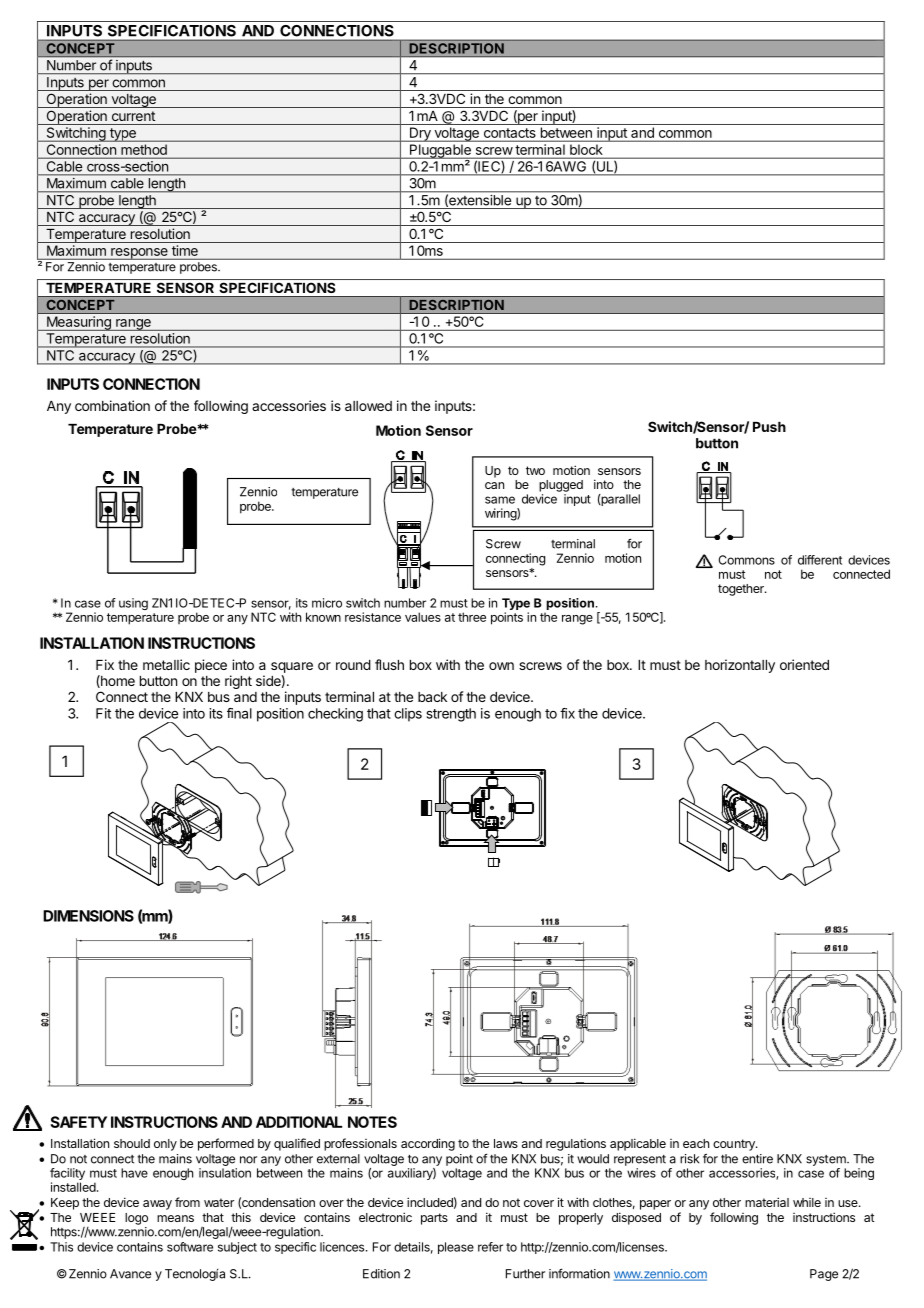 The height and width of the image is (1308, 924). Describe the element at coordinates (740, 666) in the image. I see `horizontally` at that location.
